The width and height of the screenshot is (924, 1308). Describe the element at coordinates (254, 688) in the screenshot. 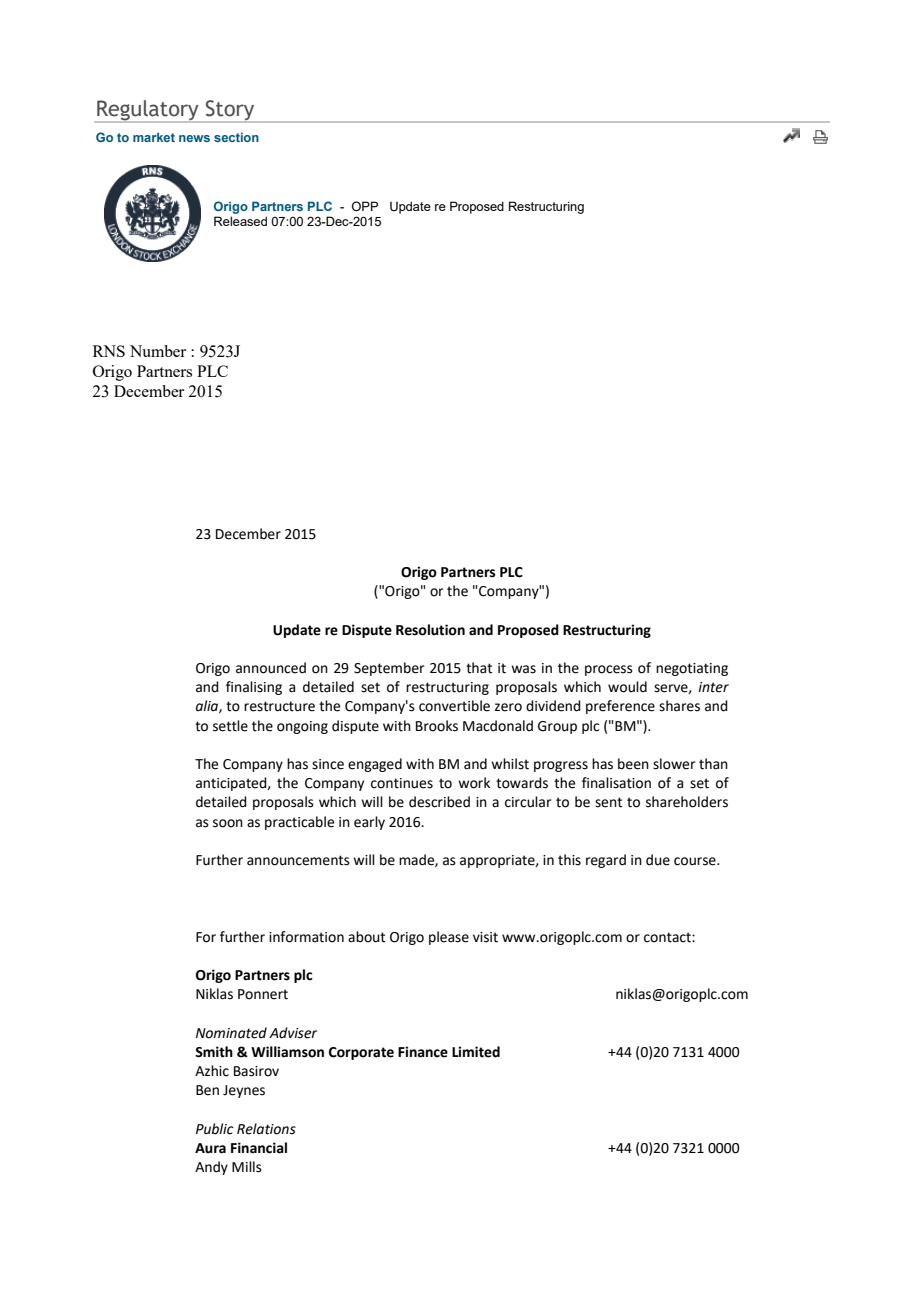

I see `finalising` at that location.
